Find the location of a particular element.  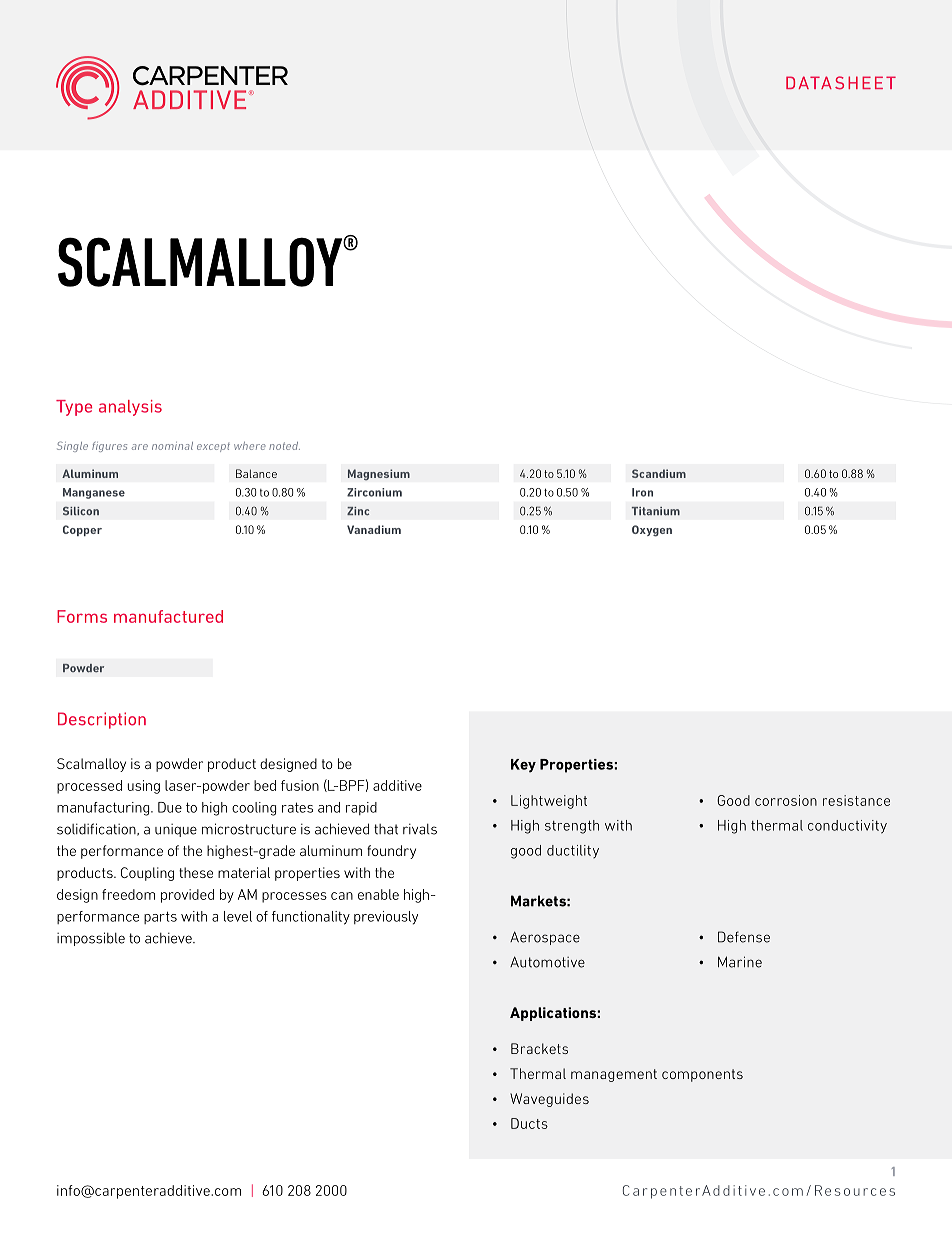

Iron is located at coordinates (642, 492).
